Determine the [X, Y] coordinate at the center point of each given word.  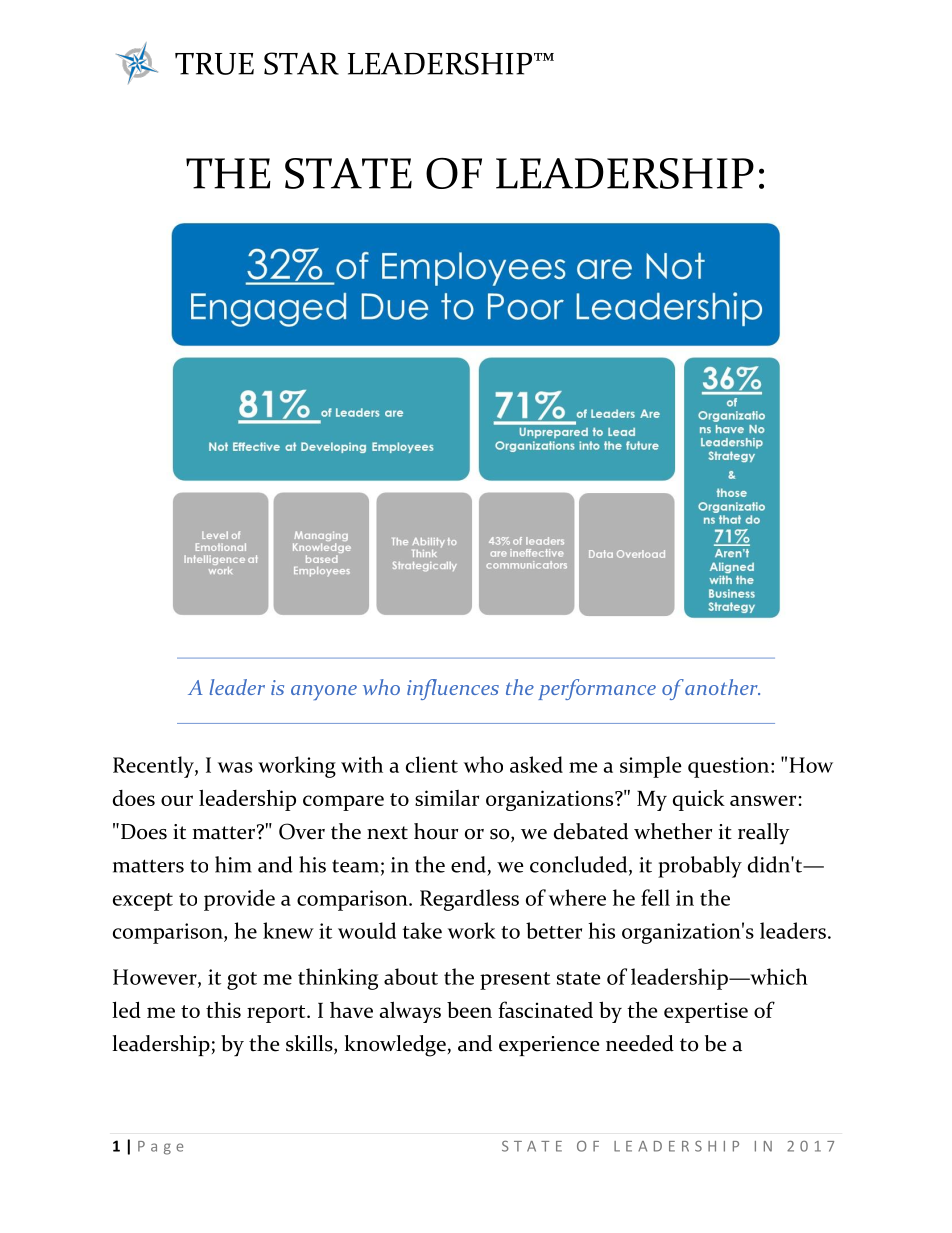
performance [597, 689]
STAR [301, 63]
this [223, 1009]
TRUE [214, 64]
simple [651, 767]
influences [453, 689]
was [235, 767]
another [722, 687]
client [432, 764]
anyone [324, 692]
